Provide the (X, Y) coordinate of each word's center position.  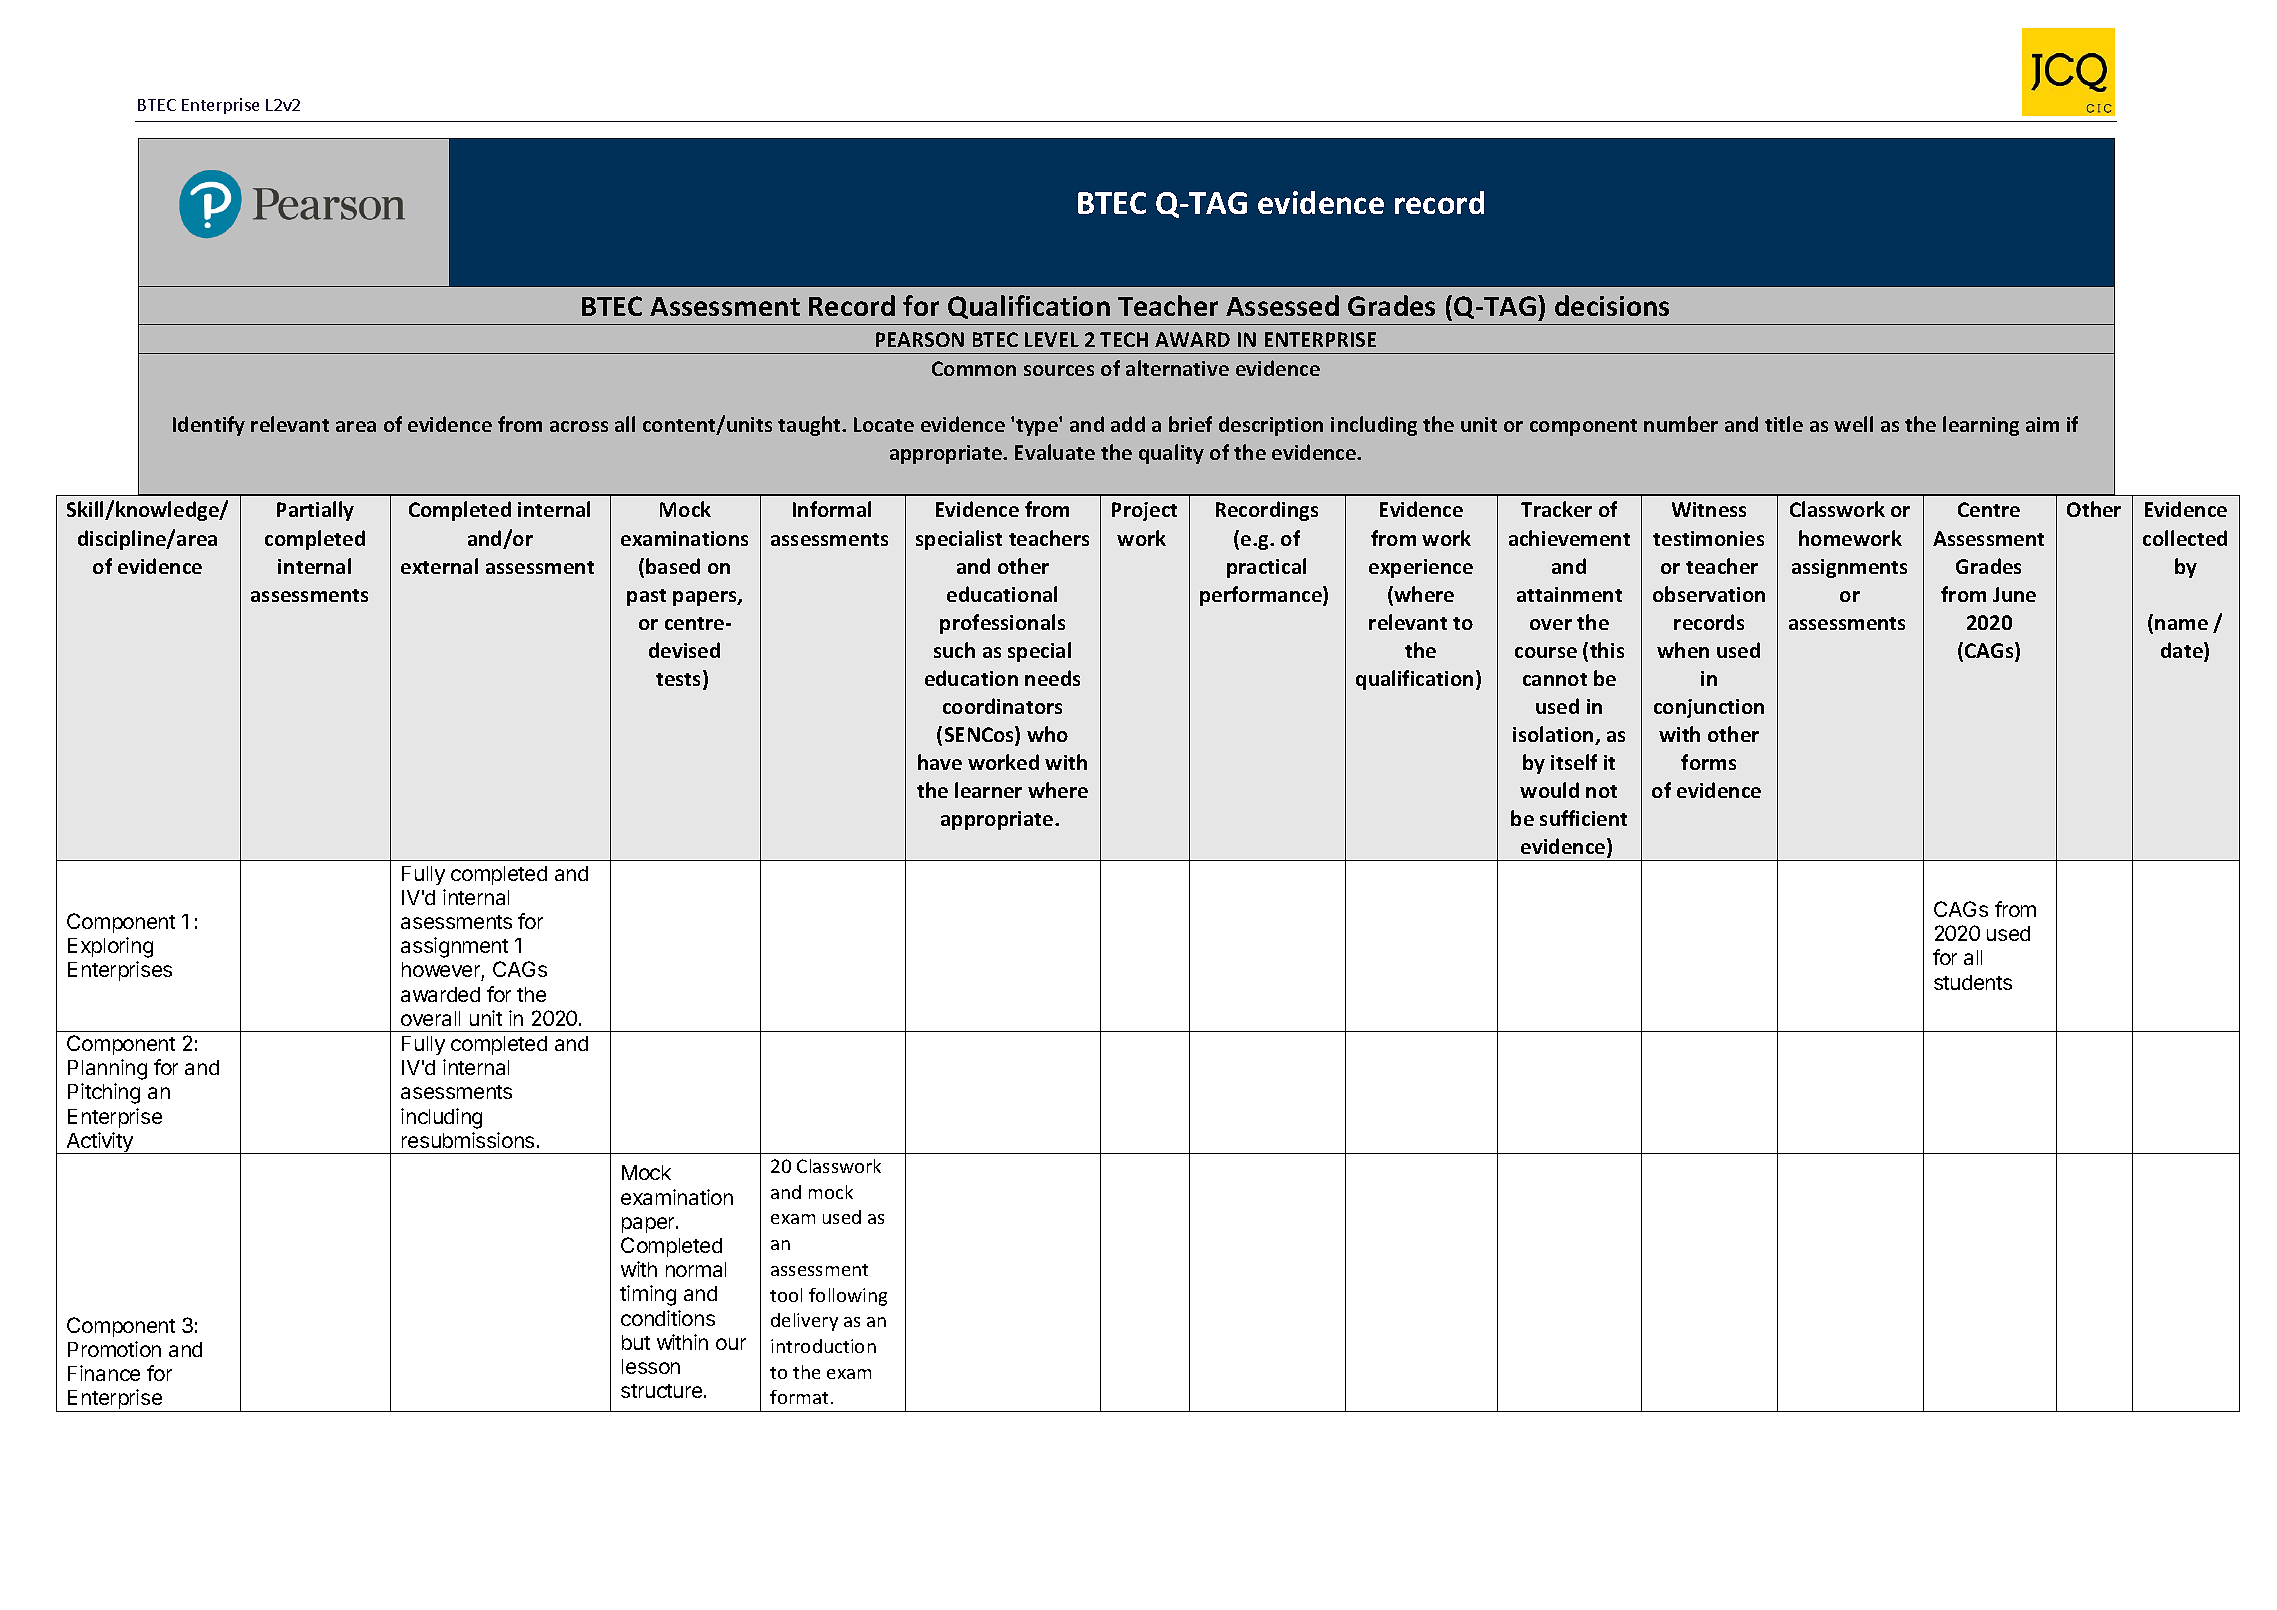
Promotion (114, 1349)
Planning (107, 1069)
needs (1052, 678)
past (646, 597)
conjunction (1709, 708)
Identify (209, 426)
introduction (823, 1346)
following (848, 1297)
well (1853, 424)
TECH (1124, 339)
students (1973, 982)
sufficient (1583, 818)
